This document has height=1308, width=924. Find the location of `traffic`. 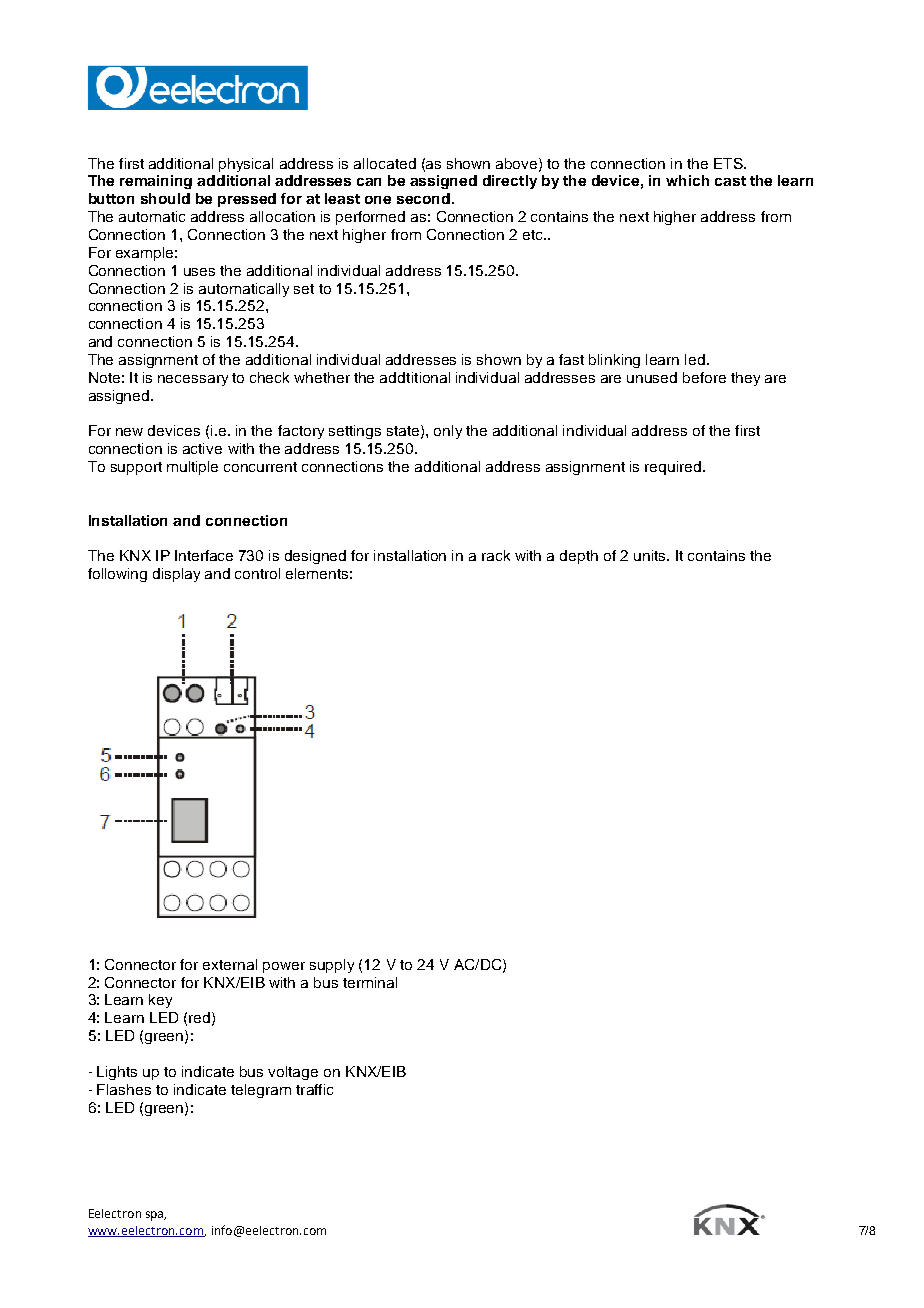

traffic is located at coordinates (314, 1089).
